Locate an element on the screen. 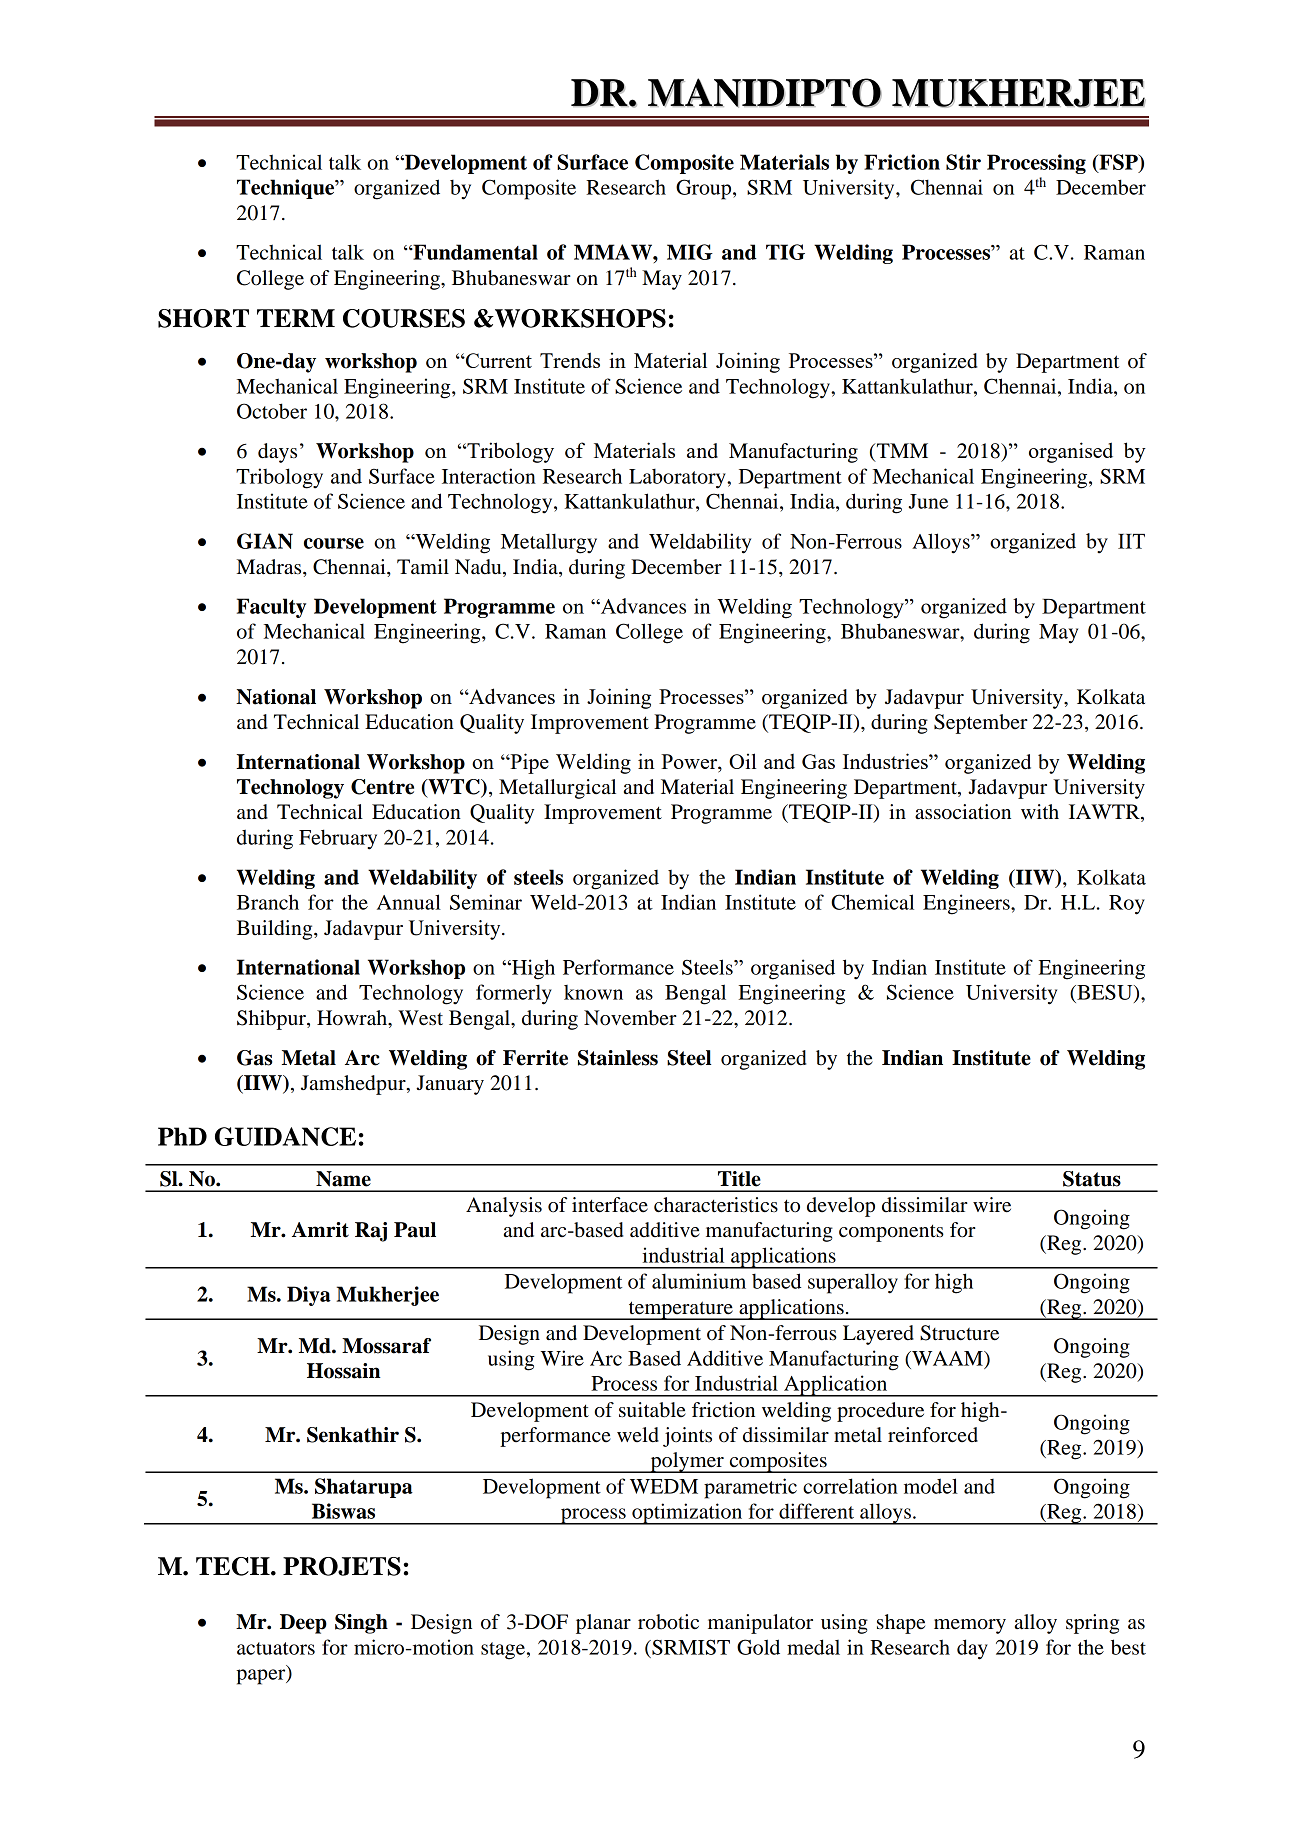 This screenshot has height=1843, width=1303. Diya is located at coordinates (309, 1296).
